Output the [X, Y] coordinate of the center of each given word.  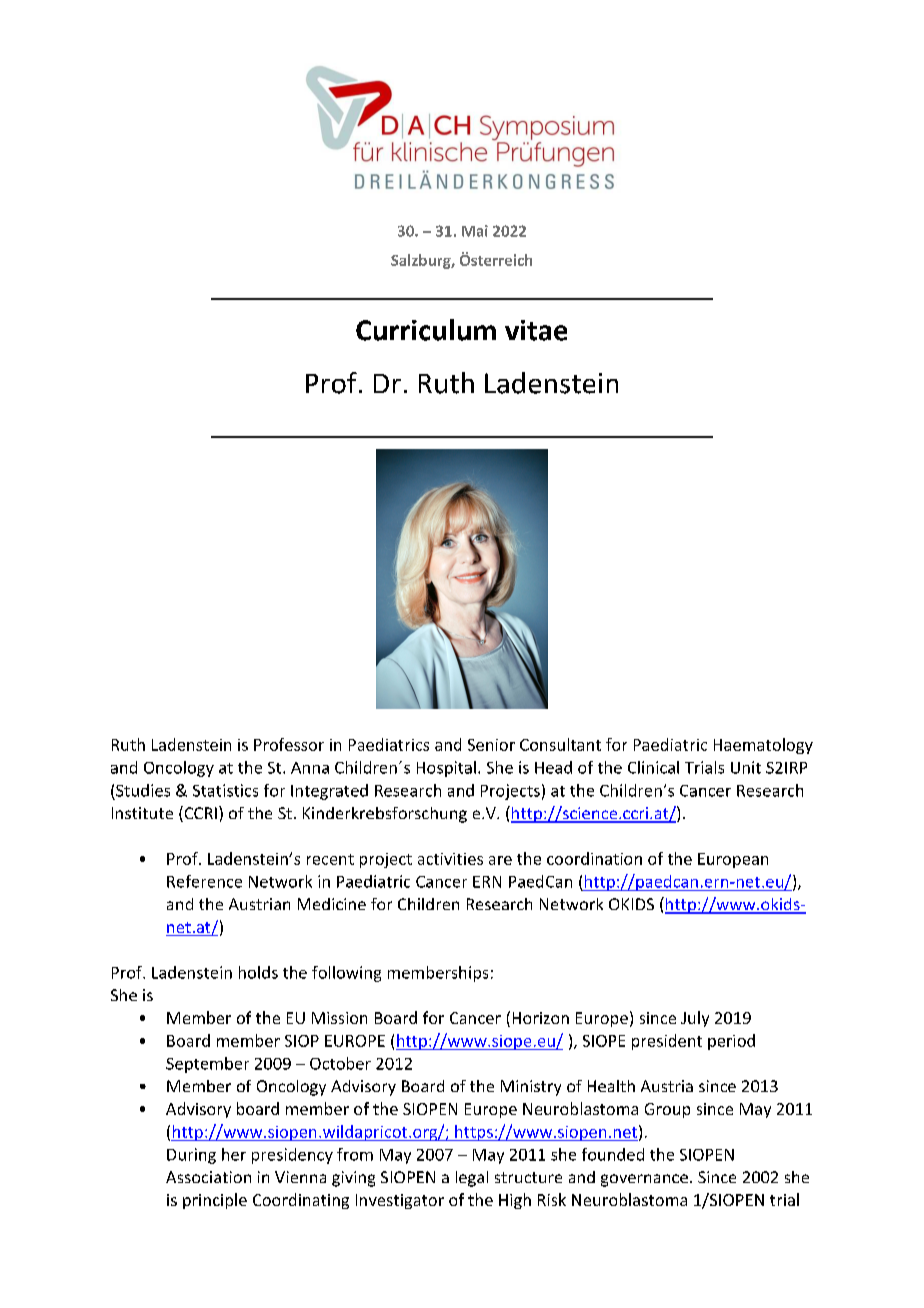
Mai [475, 231]
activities [450, 859]
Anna [310, 768]
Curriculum [426, 330]
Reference [204, 881]
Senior [491, 745]
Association [208, 1177]
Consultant [560, 744]
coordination [594, 858]
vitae [536, 330]
